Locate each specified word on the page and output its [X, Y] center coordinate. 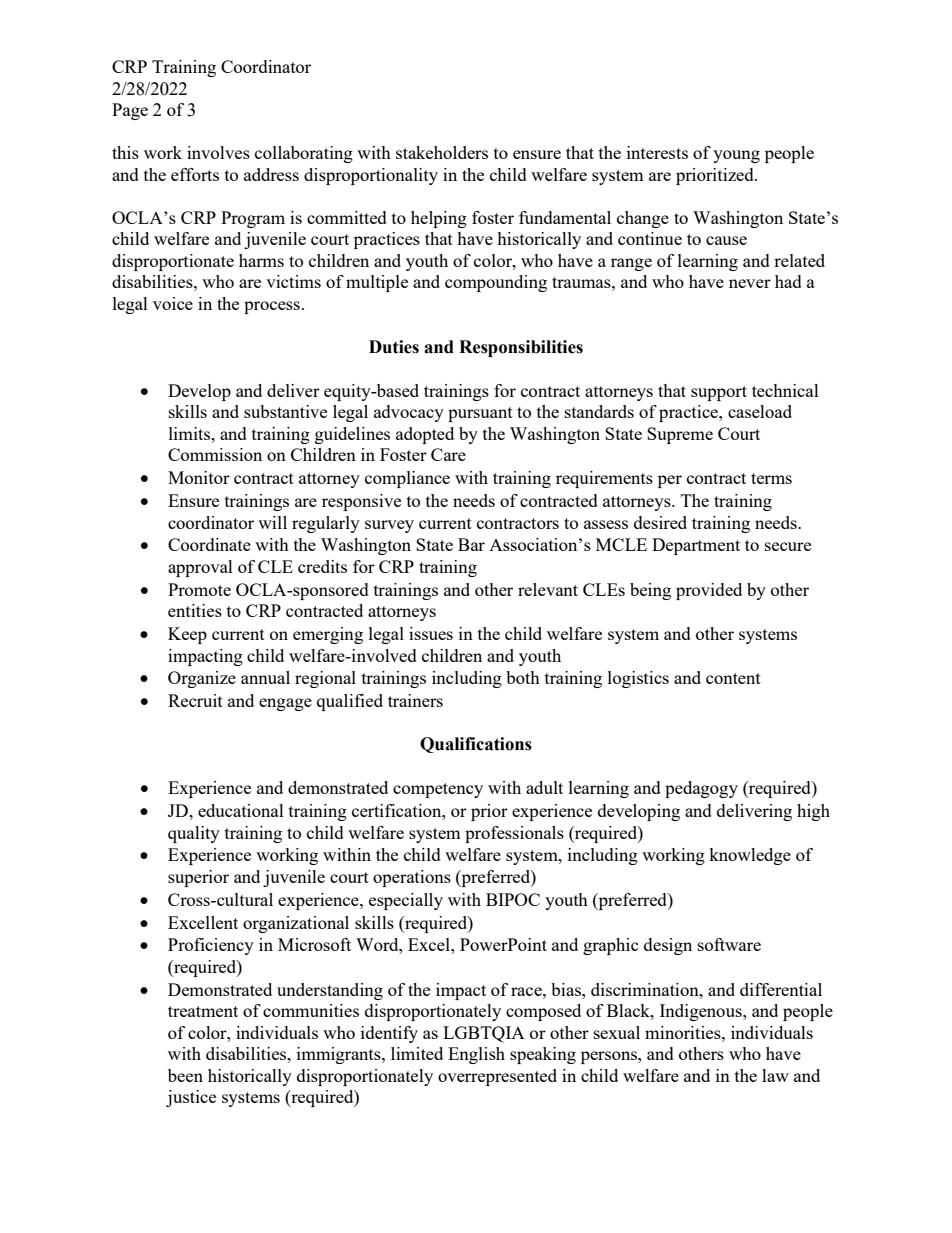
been [185, 1075]
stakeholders [442, 152]
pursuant [480, 414]
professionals [514, 834]
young [736, 156]
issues [431, 633]
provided [709, 591]
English [476, 1055]
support [719, 393]
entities [195, 610]
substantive [285, 411]
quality [194, 834]
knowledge [750, 856]
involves [218, 152]
